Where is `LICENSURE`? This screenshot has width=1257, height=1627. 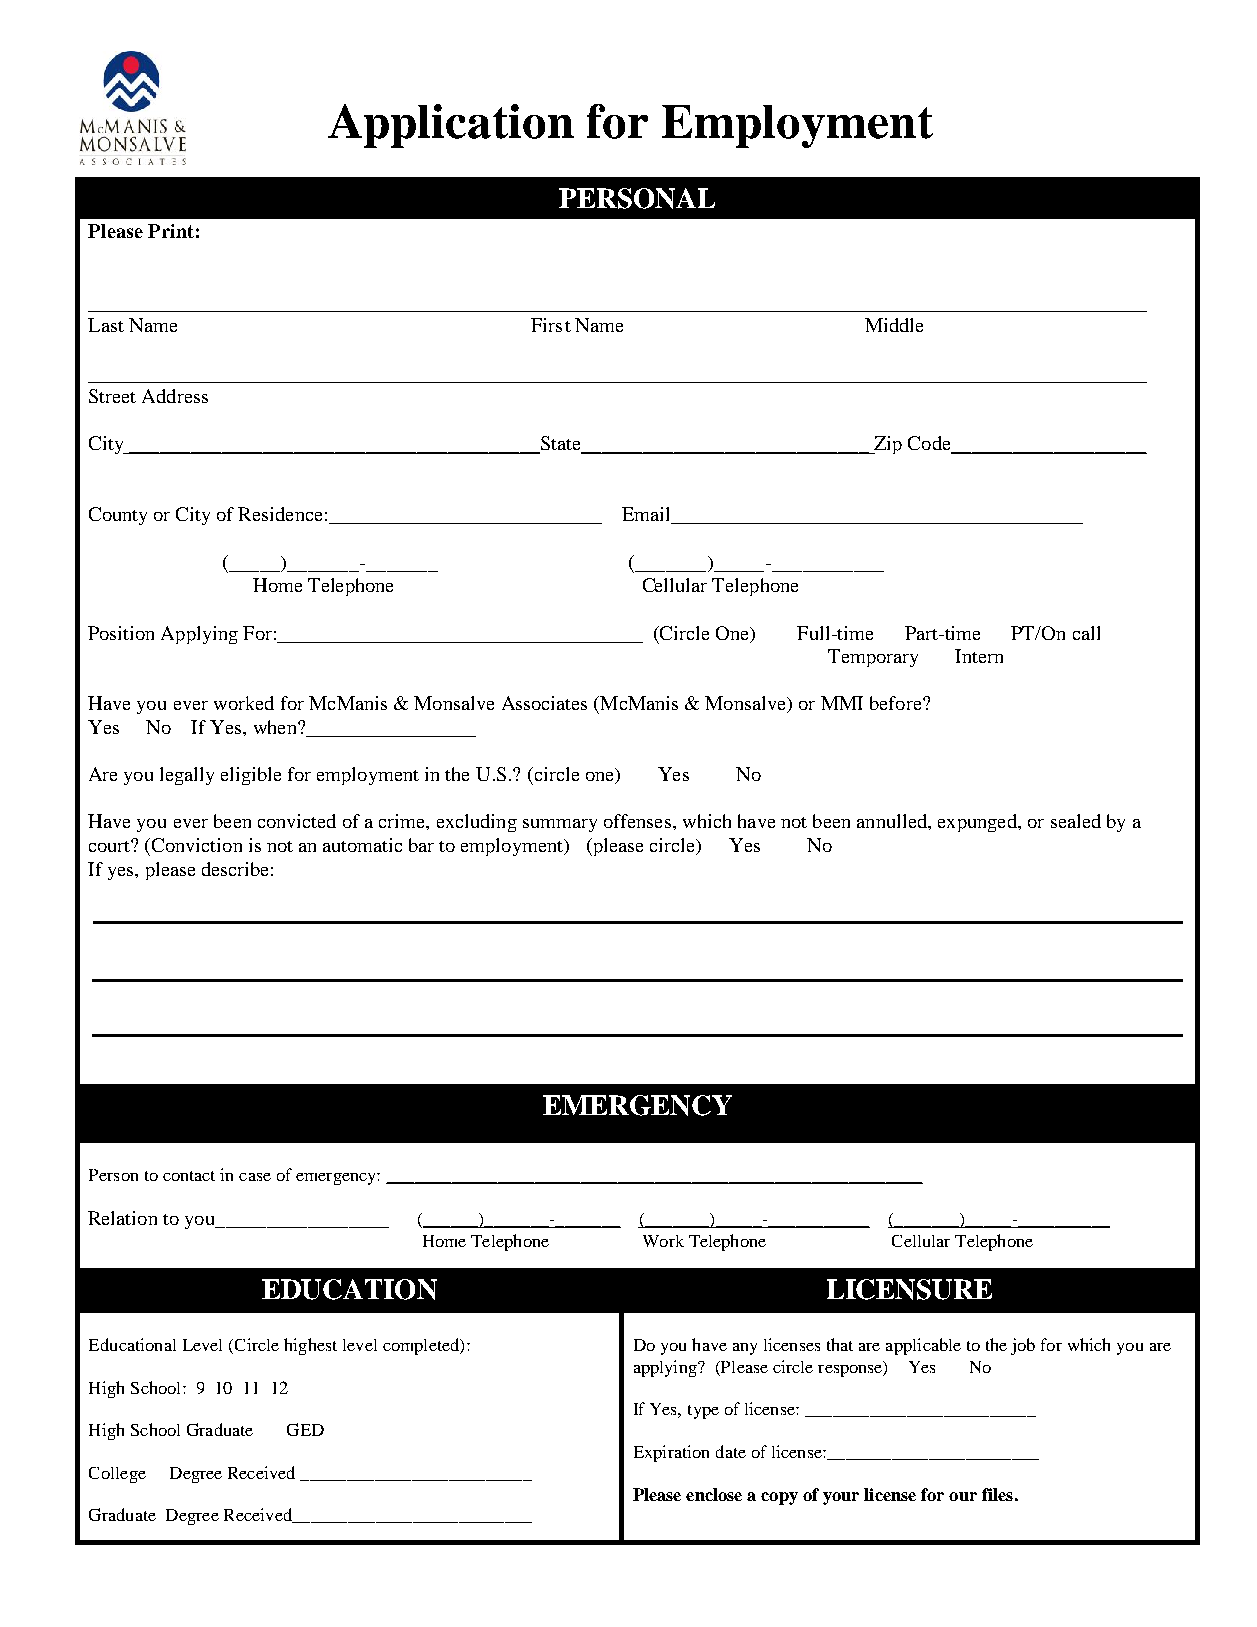 LICENSURE is located at coordinates (909, 1289).
